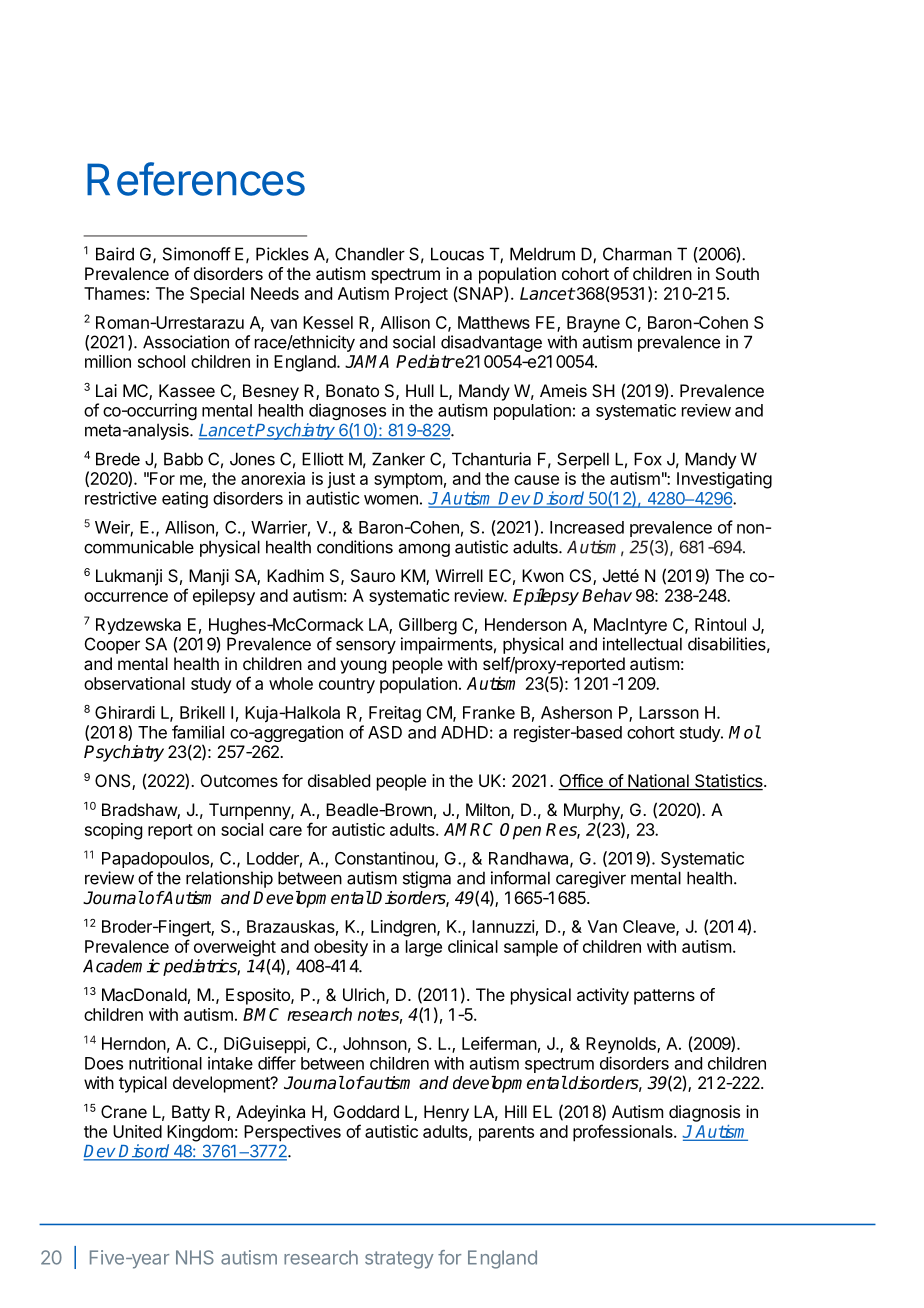 This screenshot has width=924, height=1308. I want to click on References, so click(196, 179).
